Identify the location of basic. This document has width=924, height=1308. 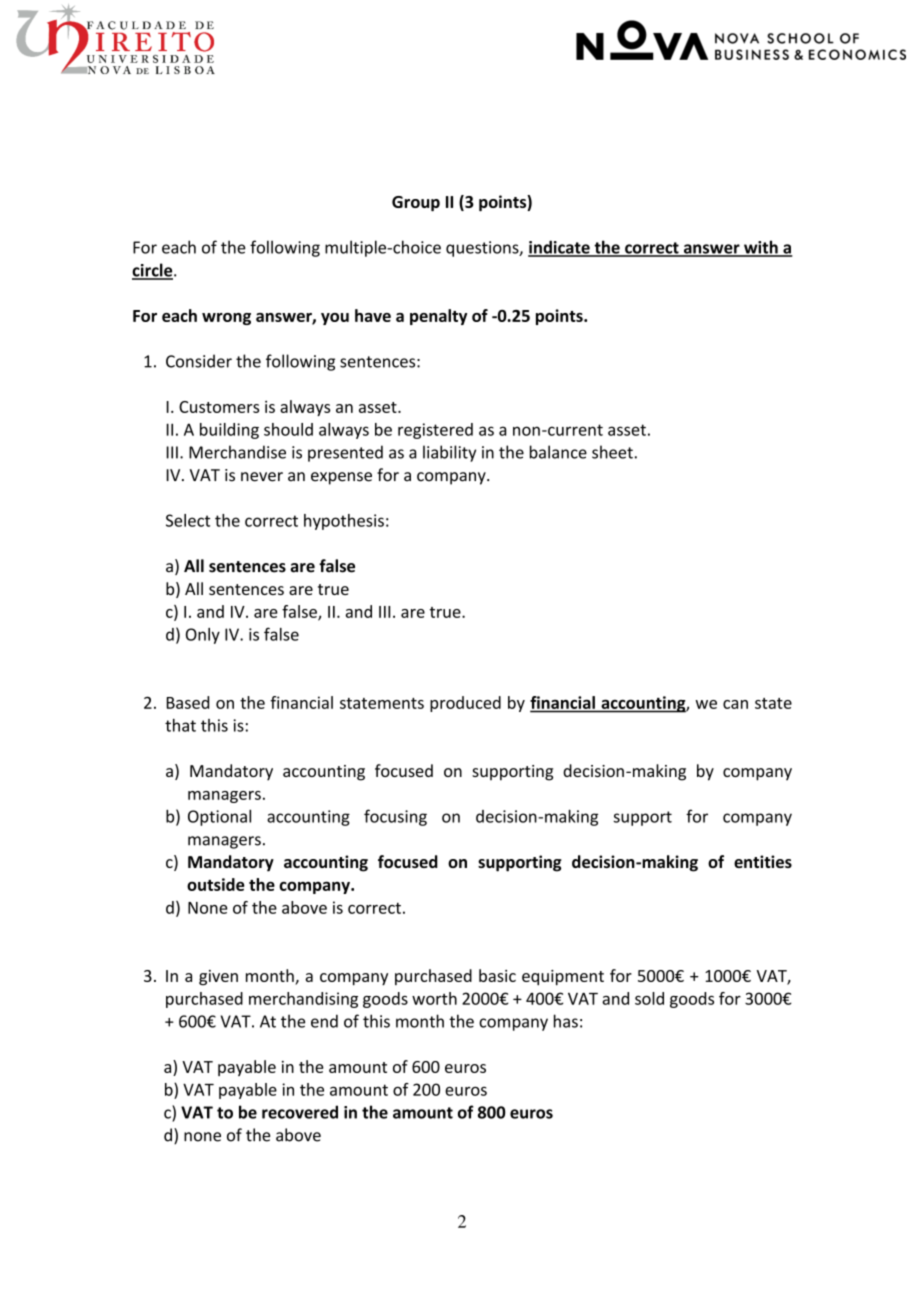
(497, 975).
